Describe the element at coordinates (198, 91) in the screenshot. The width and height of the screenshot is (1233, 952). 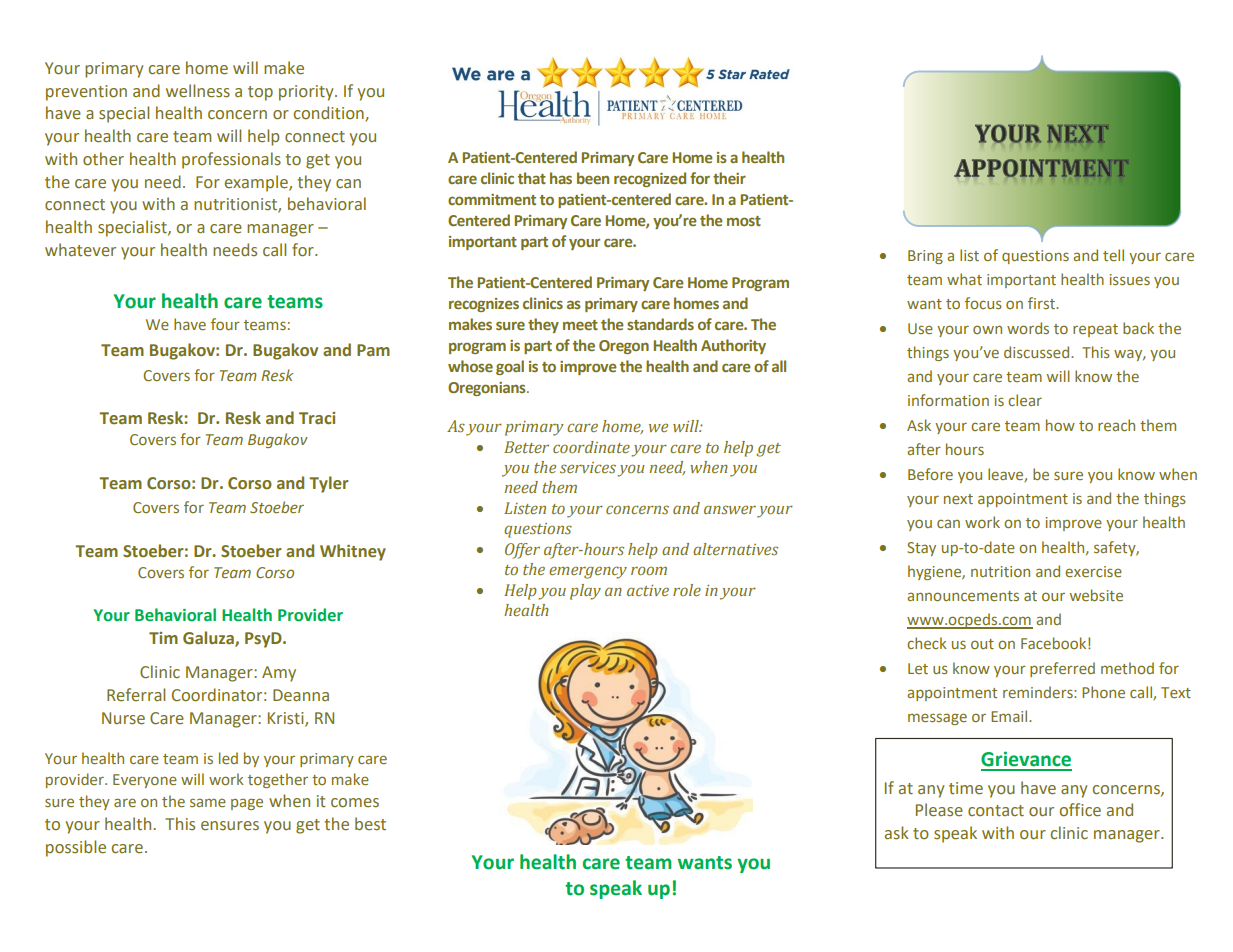
I see `wellness` at that location.
